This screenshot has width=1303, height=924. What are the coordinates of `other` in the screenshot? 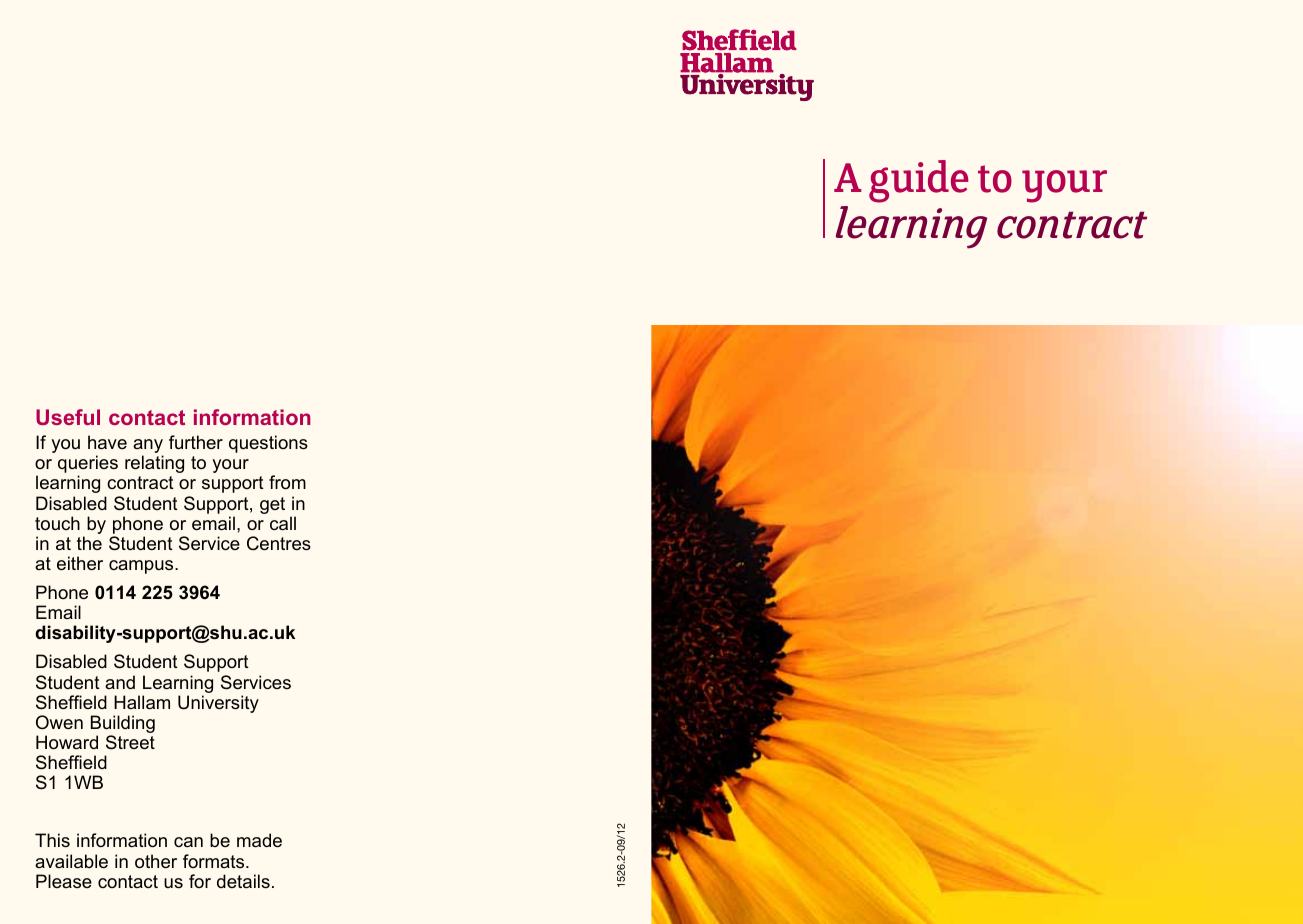 It's located at (156, 861).
